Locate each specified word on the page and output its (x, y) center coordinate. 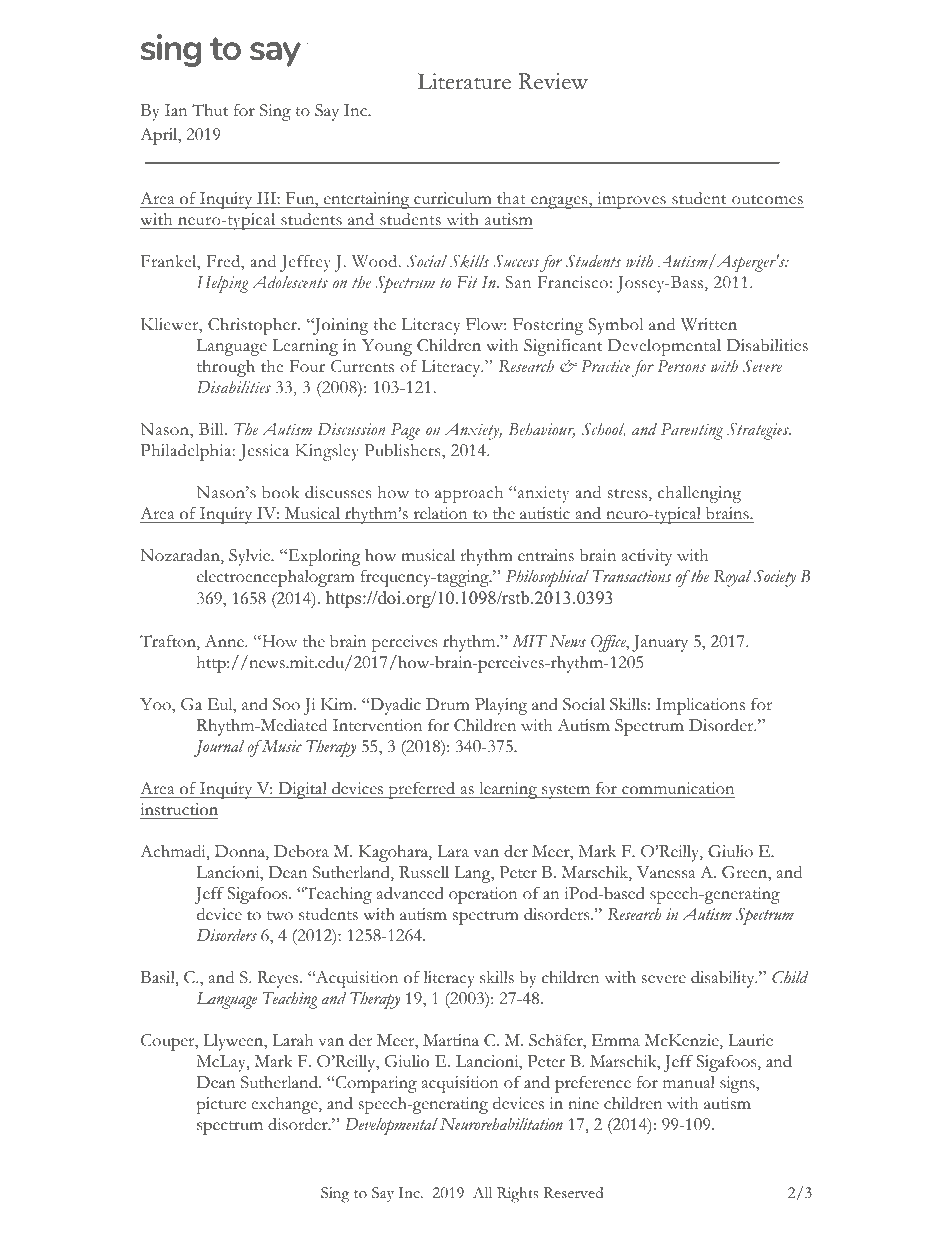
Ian (176, 110)
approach (469, 494)
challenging (699, 494)
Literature (464, 81)
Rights (517, 1195)
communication (678, 788)
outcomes (767, 201)
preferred (422, 790)
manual (689, 1082)
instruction (179, 809)
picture (221, 1105)
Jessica (264, 452)
